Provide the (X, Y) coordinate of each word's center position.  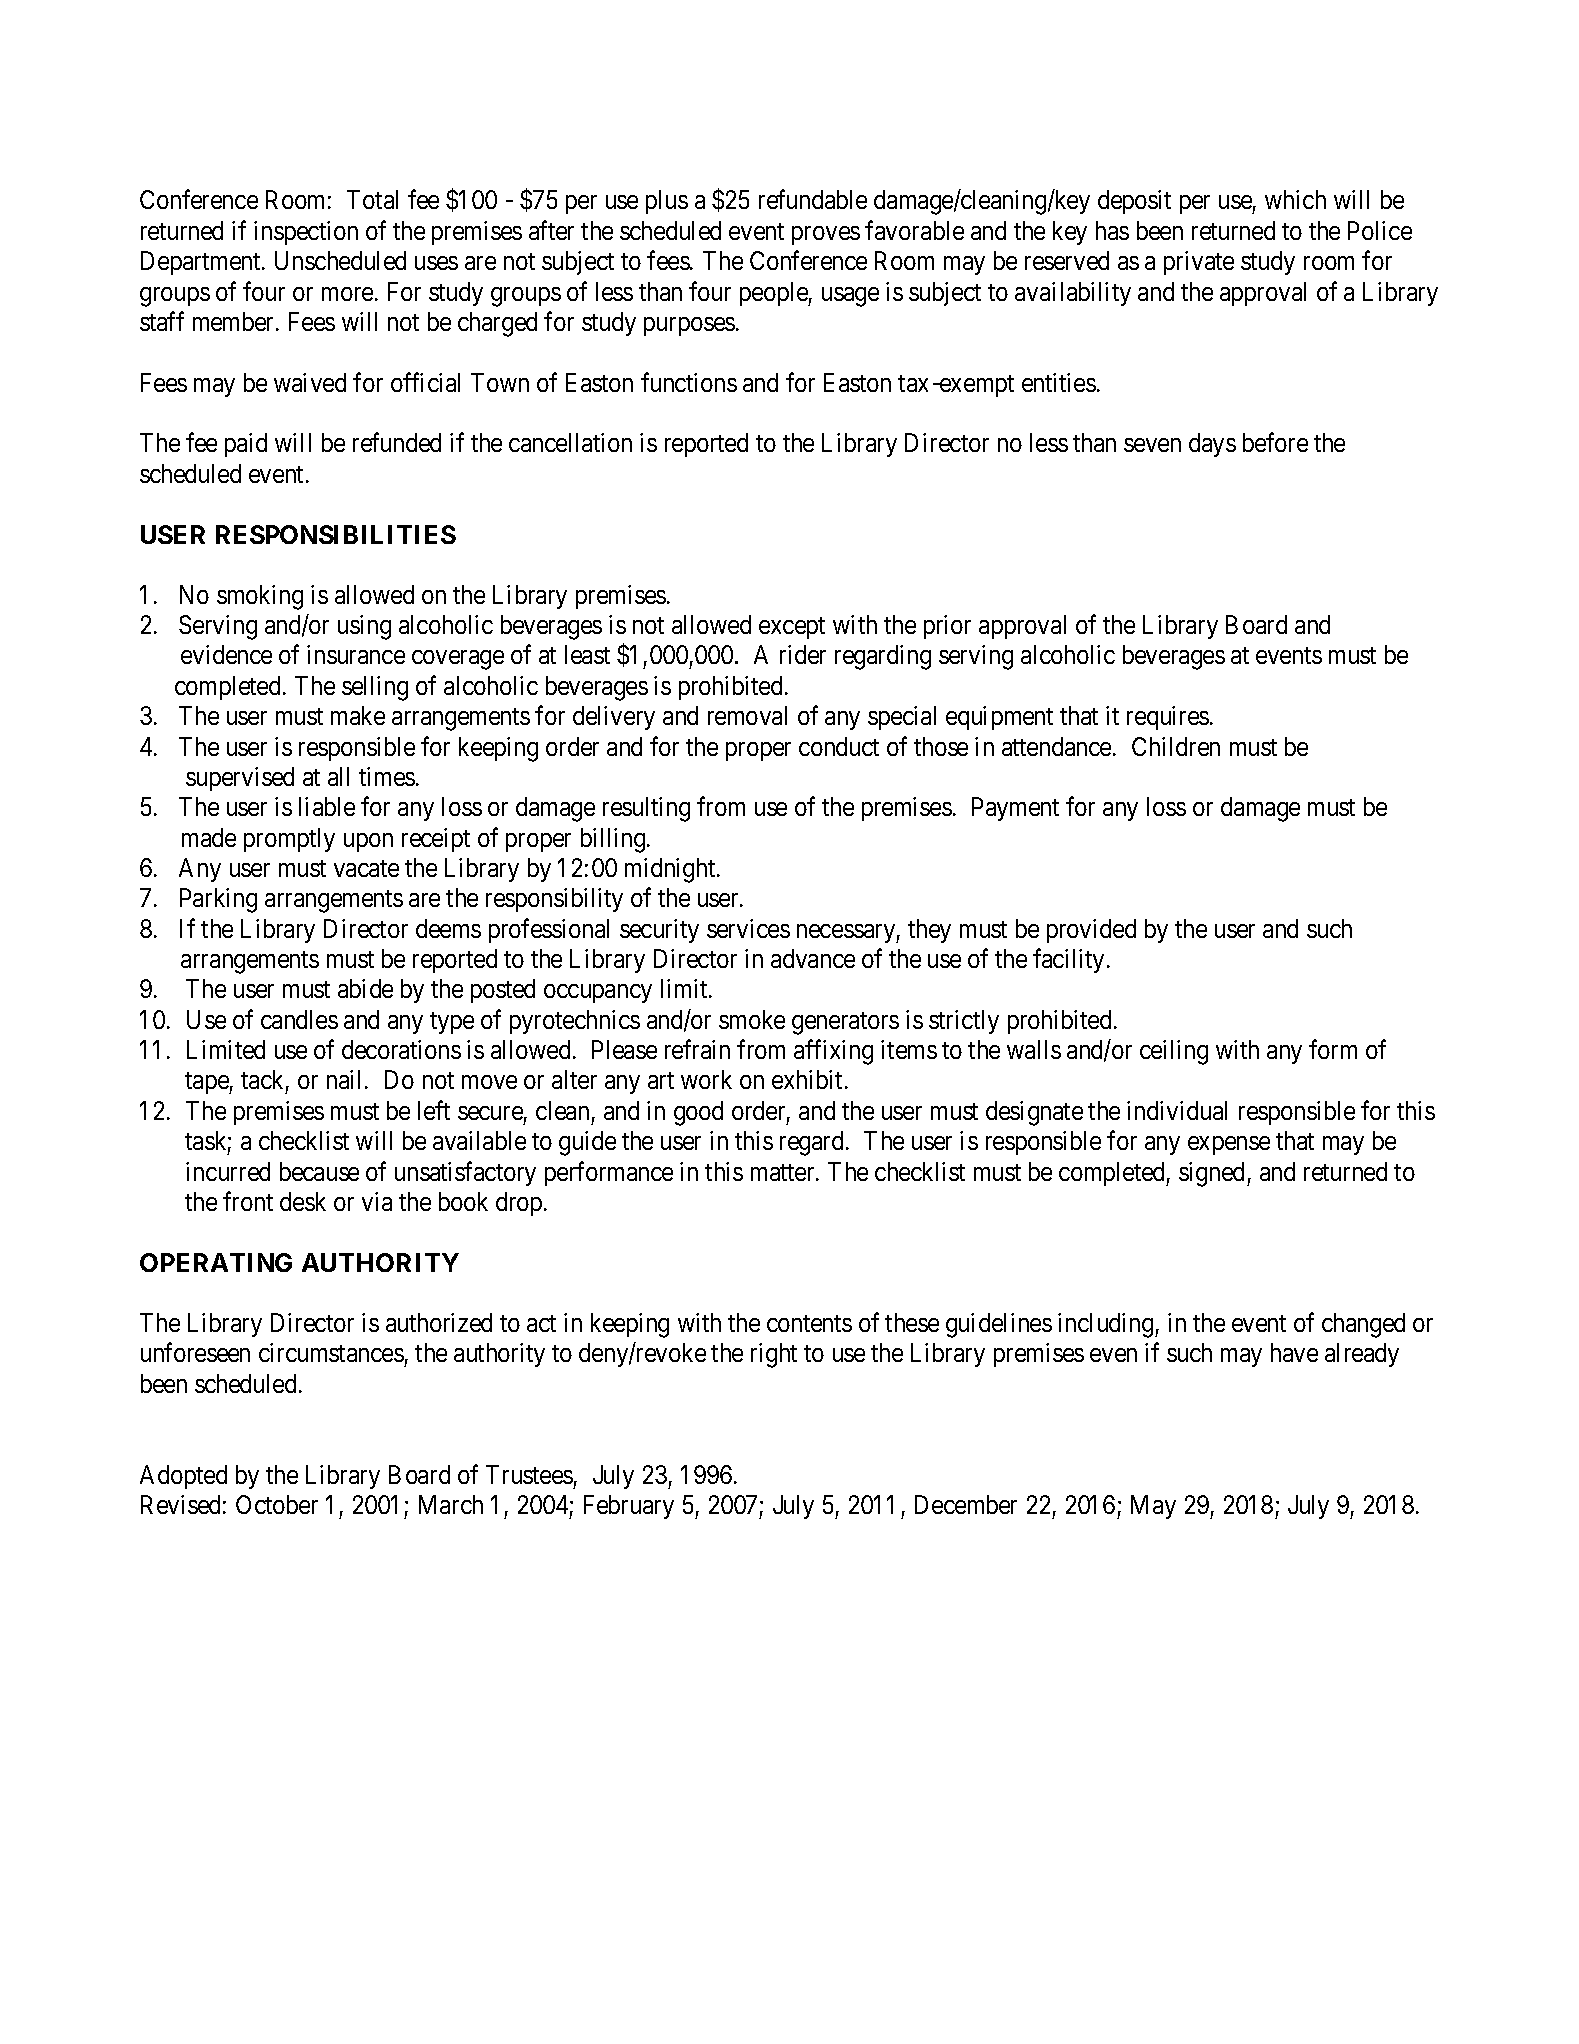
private (1199, 263)
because (319, 1171)
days (1212, 445)
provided (1091, 931)
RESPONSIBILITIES (336, 534)
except (792, 628)
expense (1229, 1145)
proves (826, 235)
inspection (306, 233)
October (277, 1504)
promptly (289, 840)
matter (784, 1172)
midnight (671, 870)
